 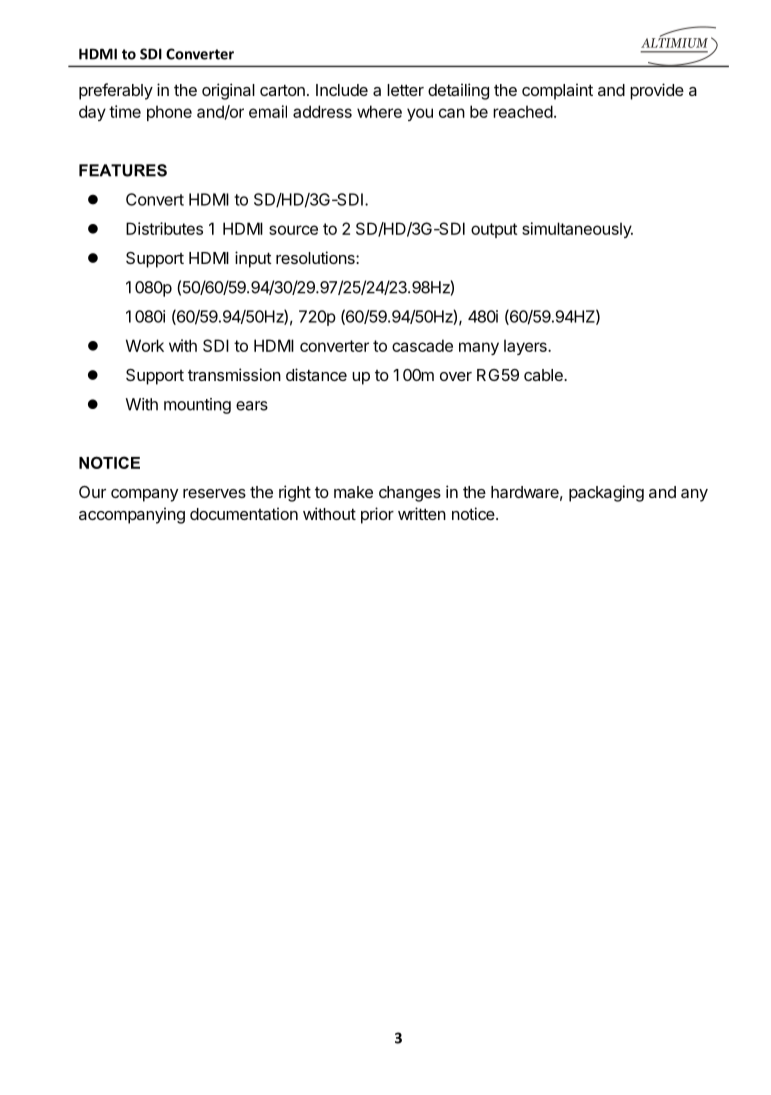 I want to click on Work, so click(x=145, y=345).
